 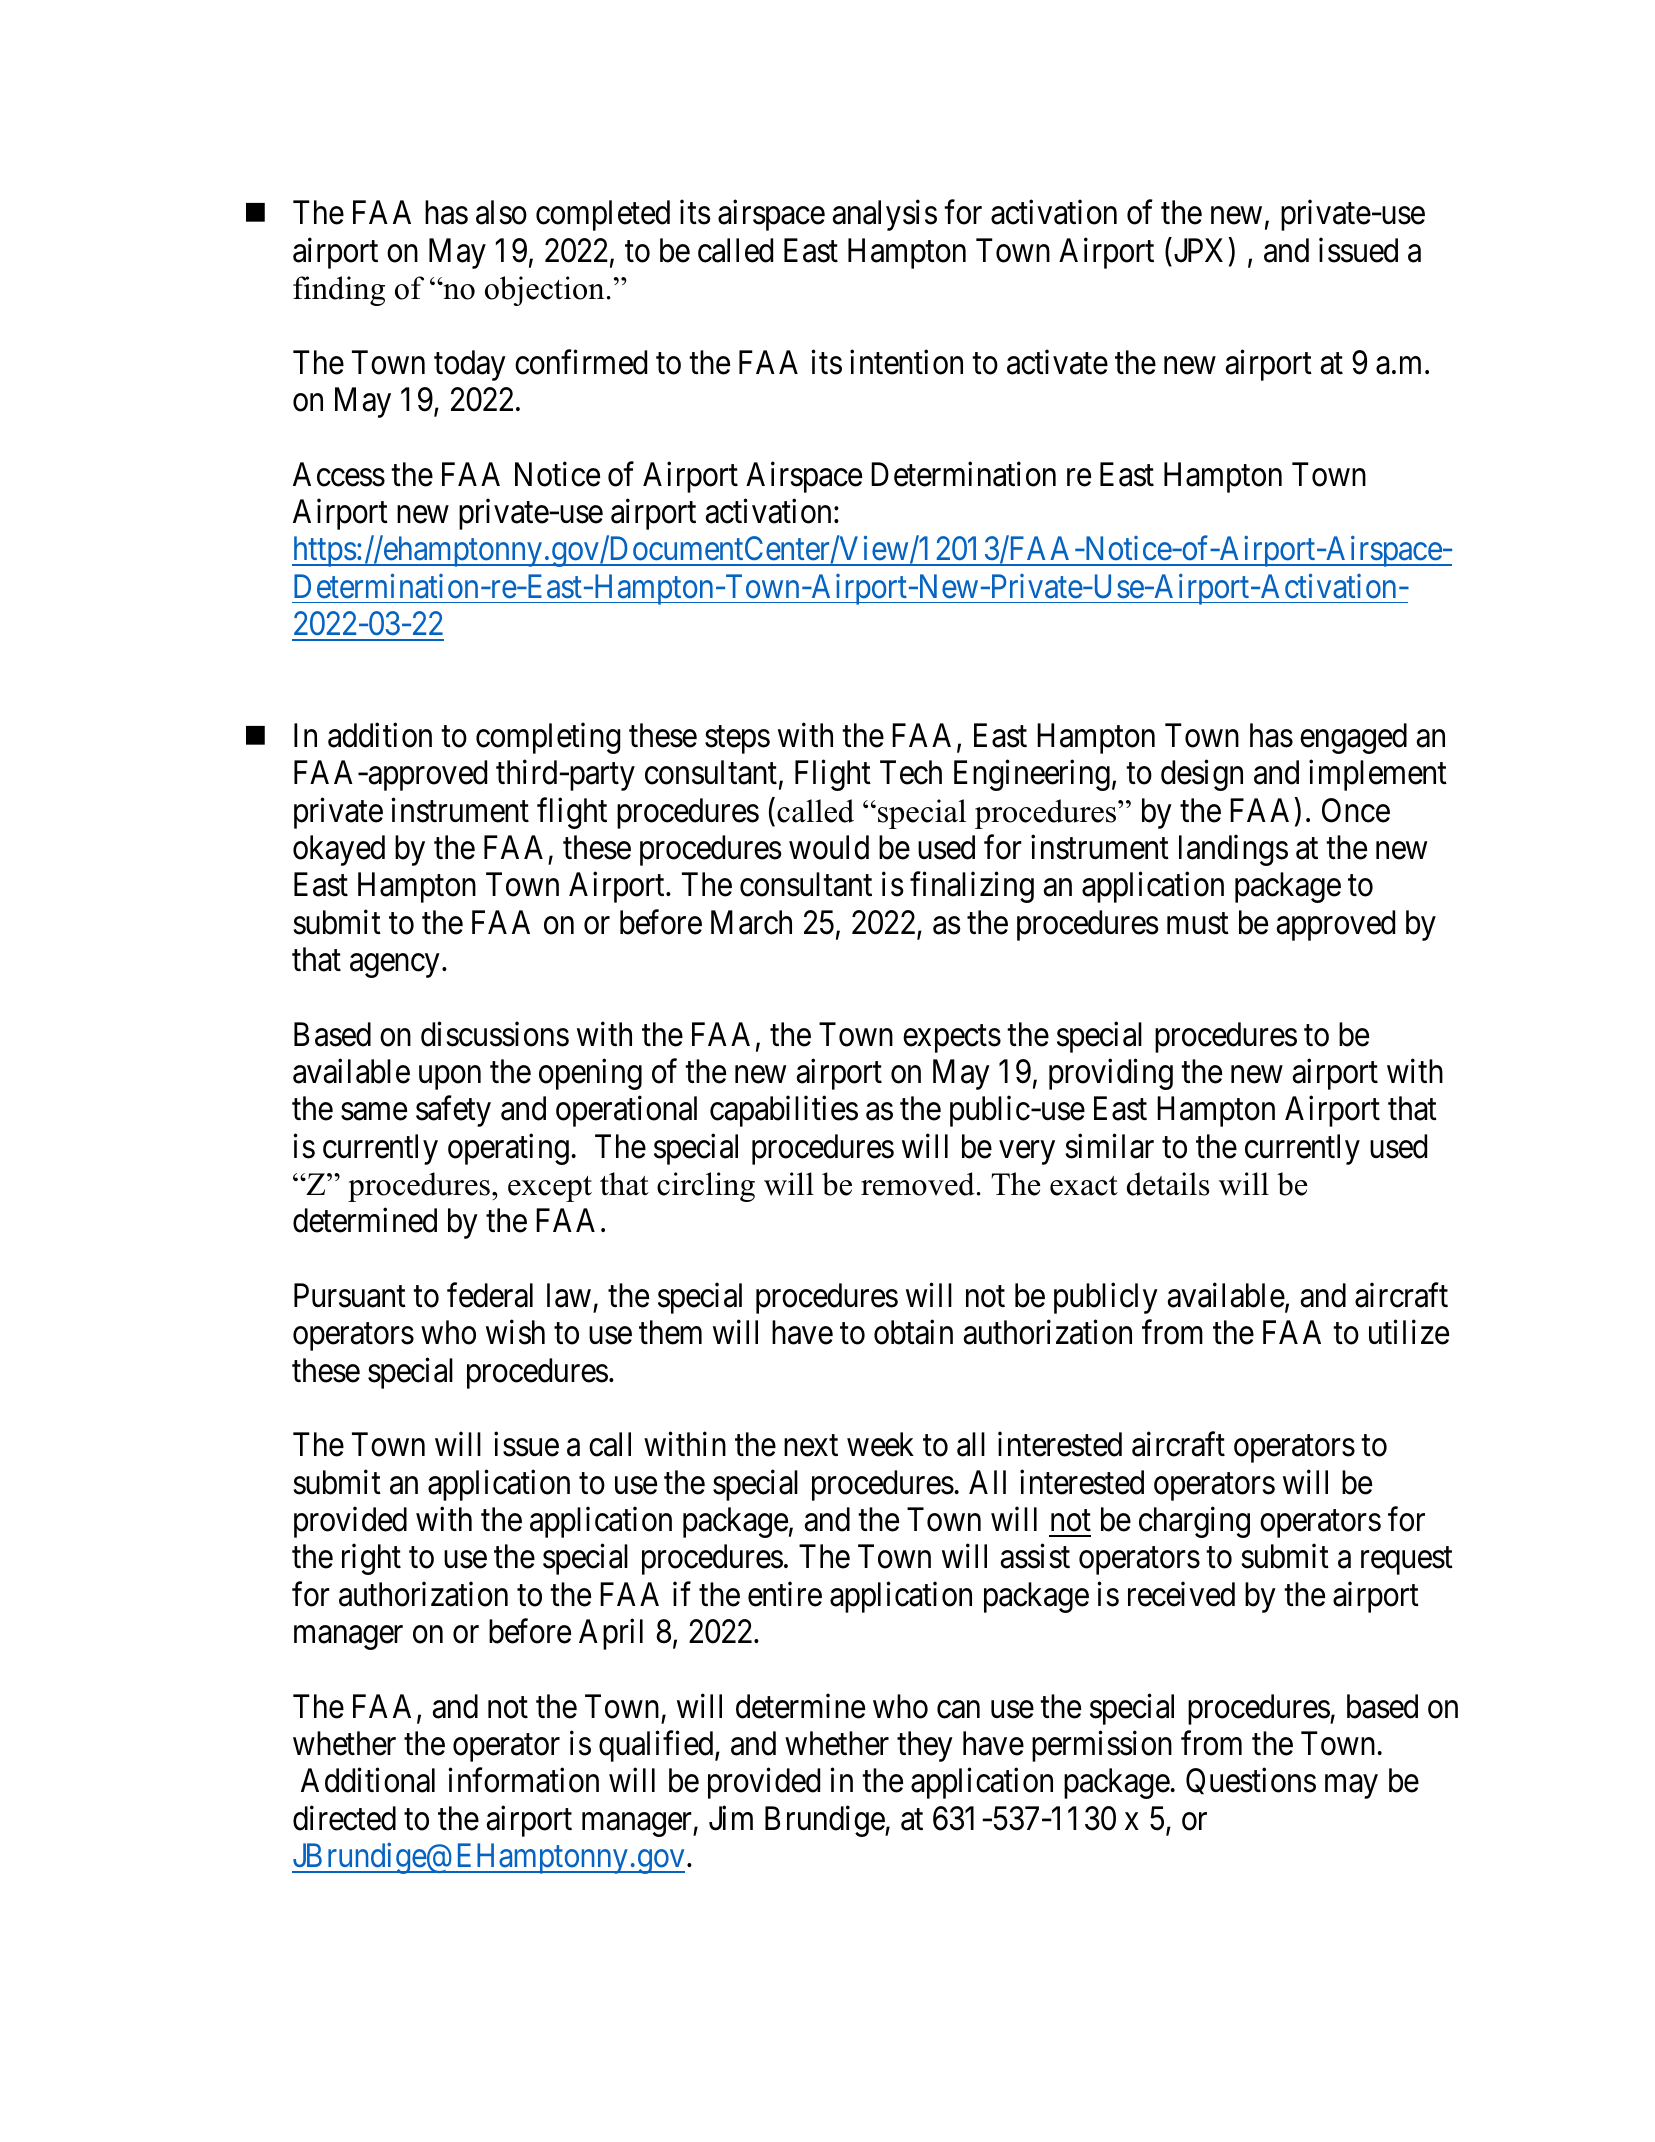 What do you see at coordinates (1057, 362) in the screenshot?
I see `activate` at bounding box center [1057, 362].
